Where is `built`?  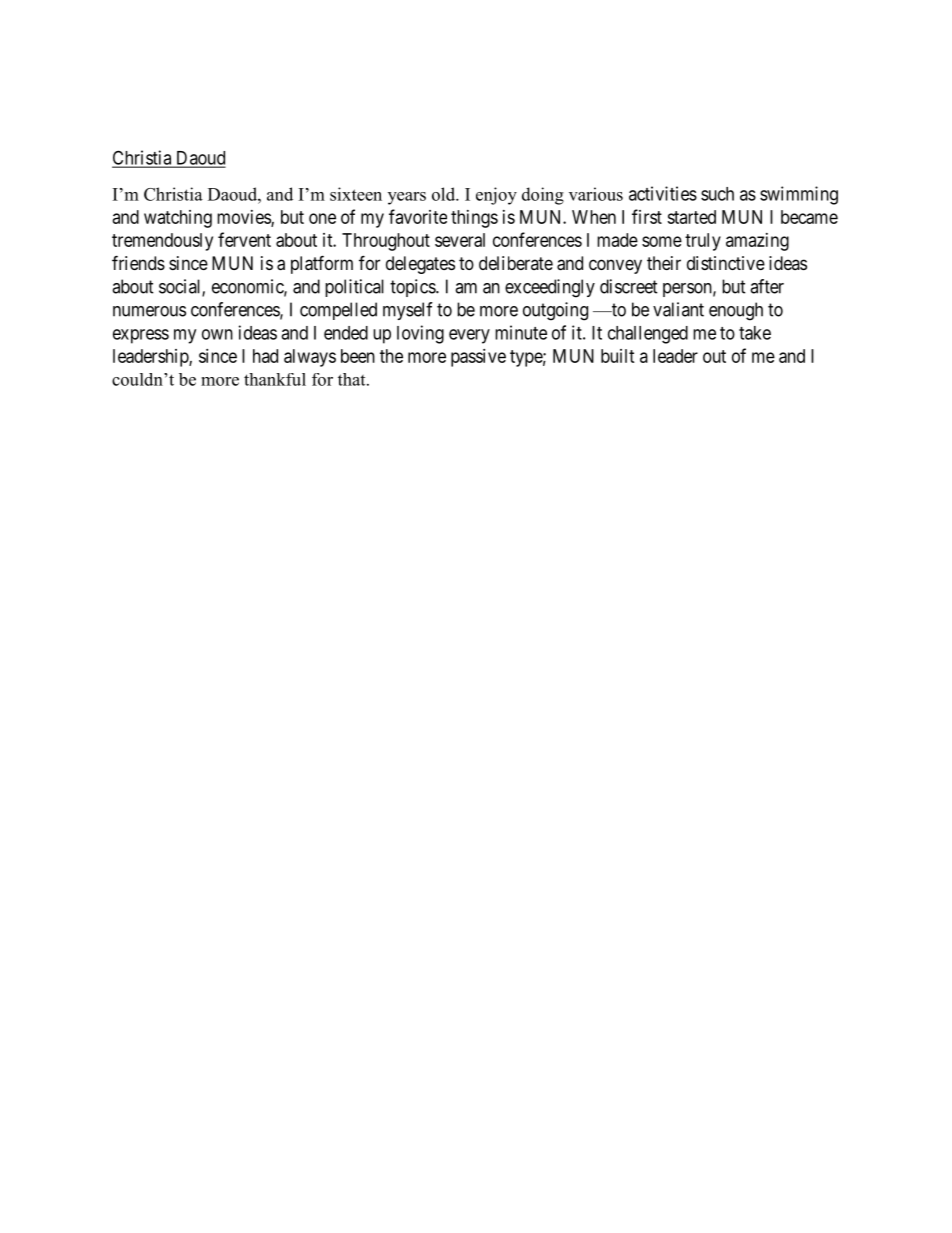 built is located at coordinates (618, 356).
